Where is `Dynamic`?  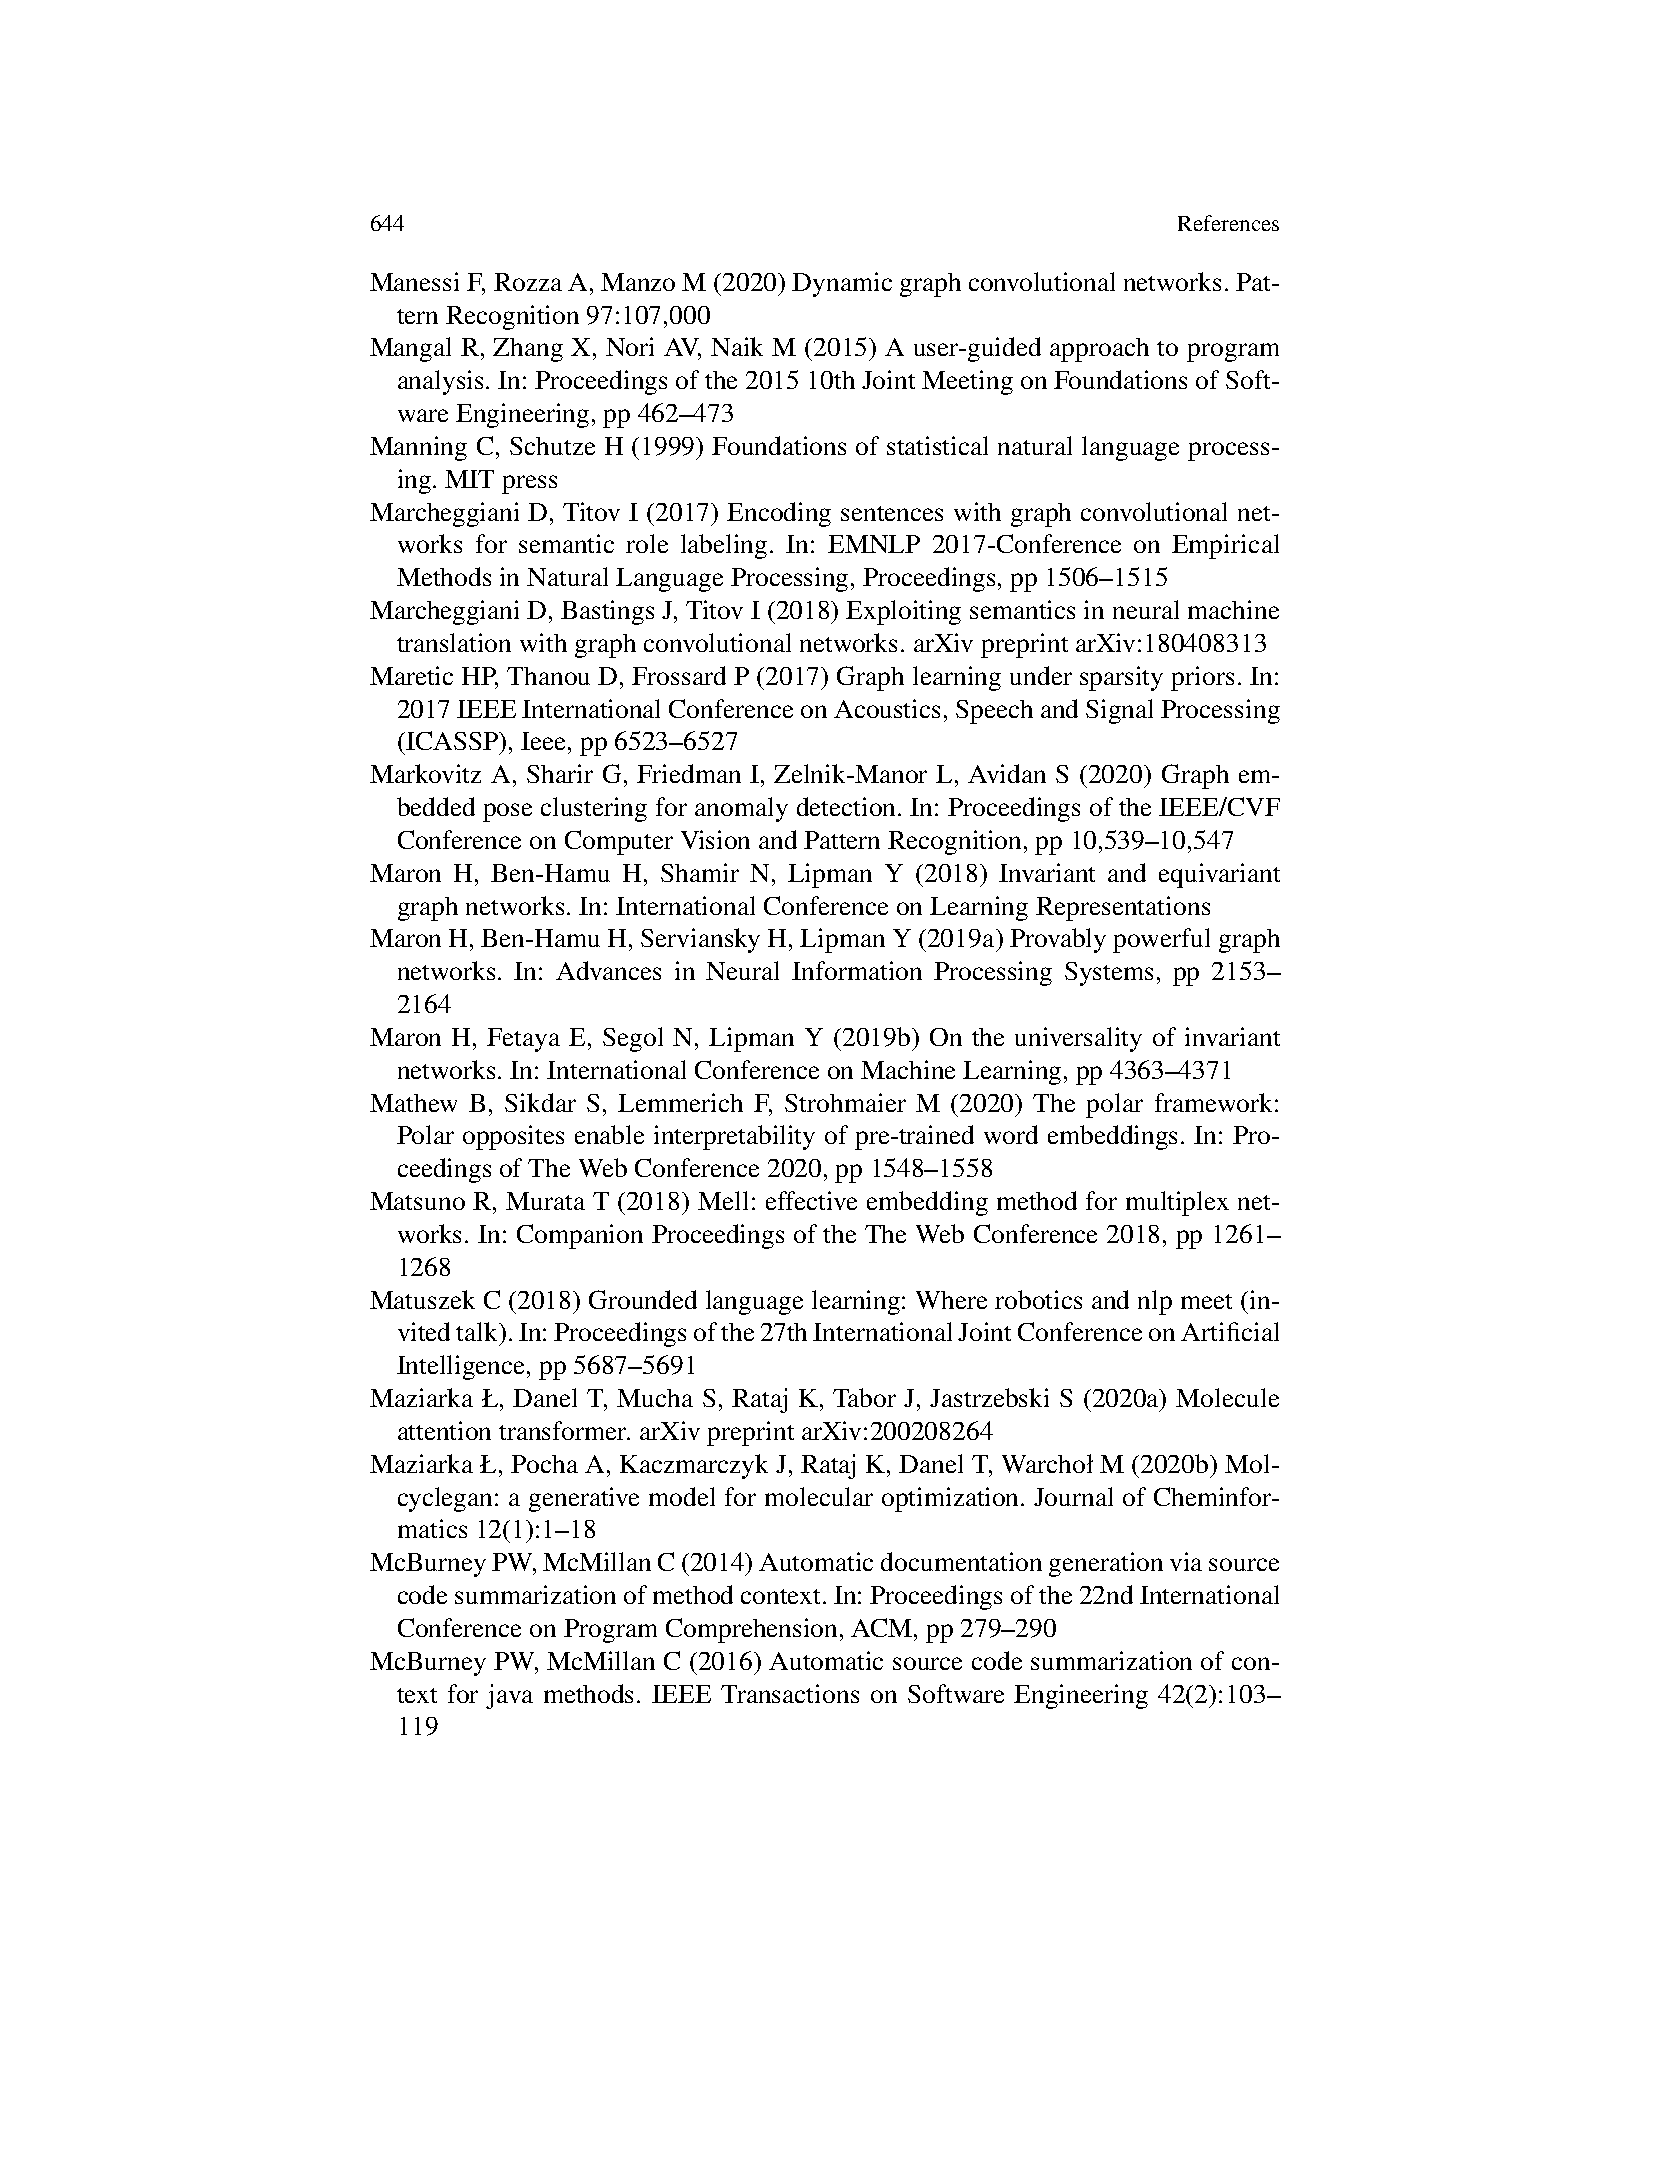
Dynamic is located at coordinates (842, 284).
